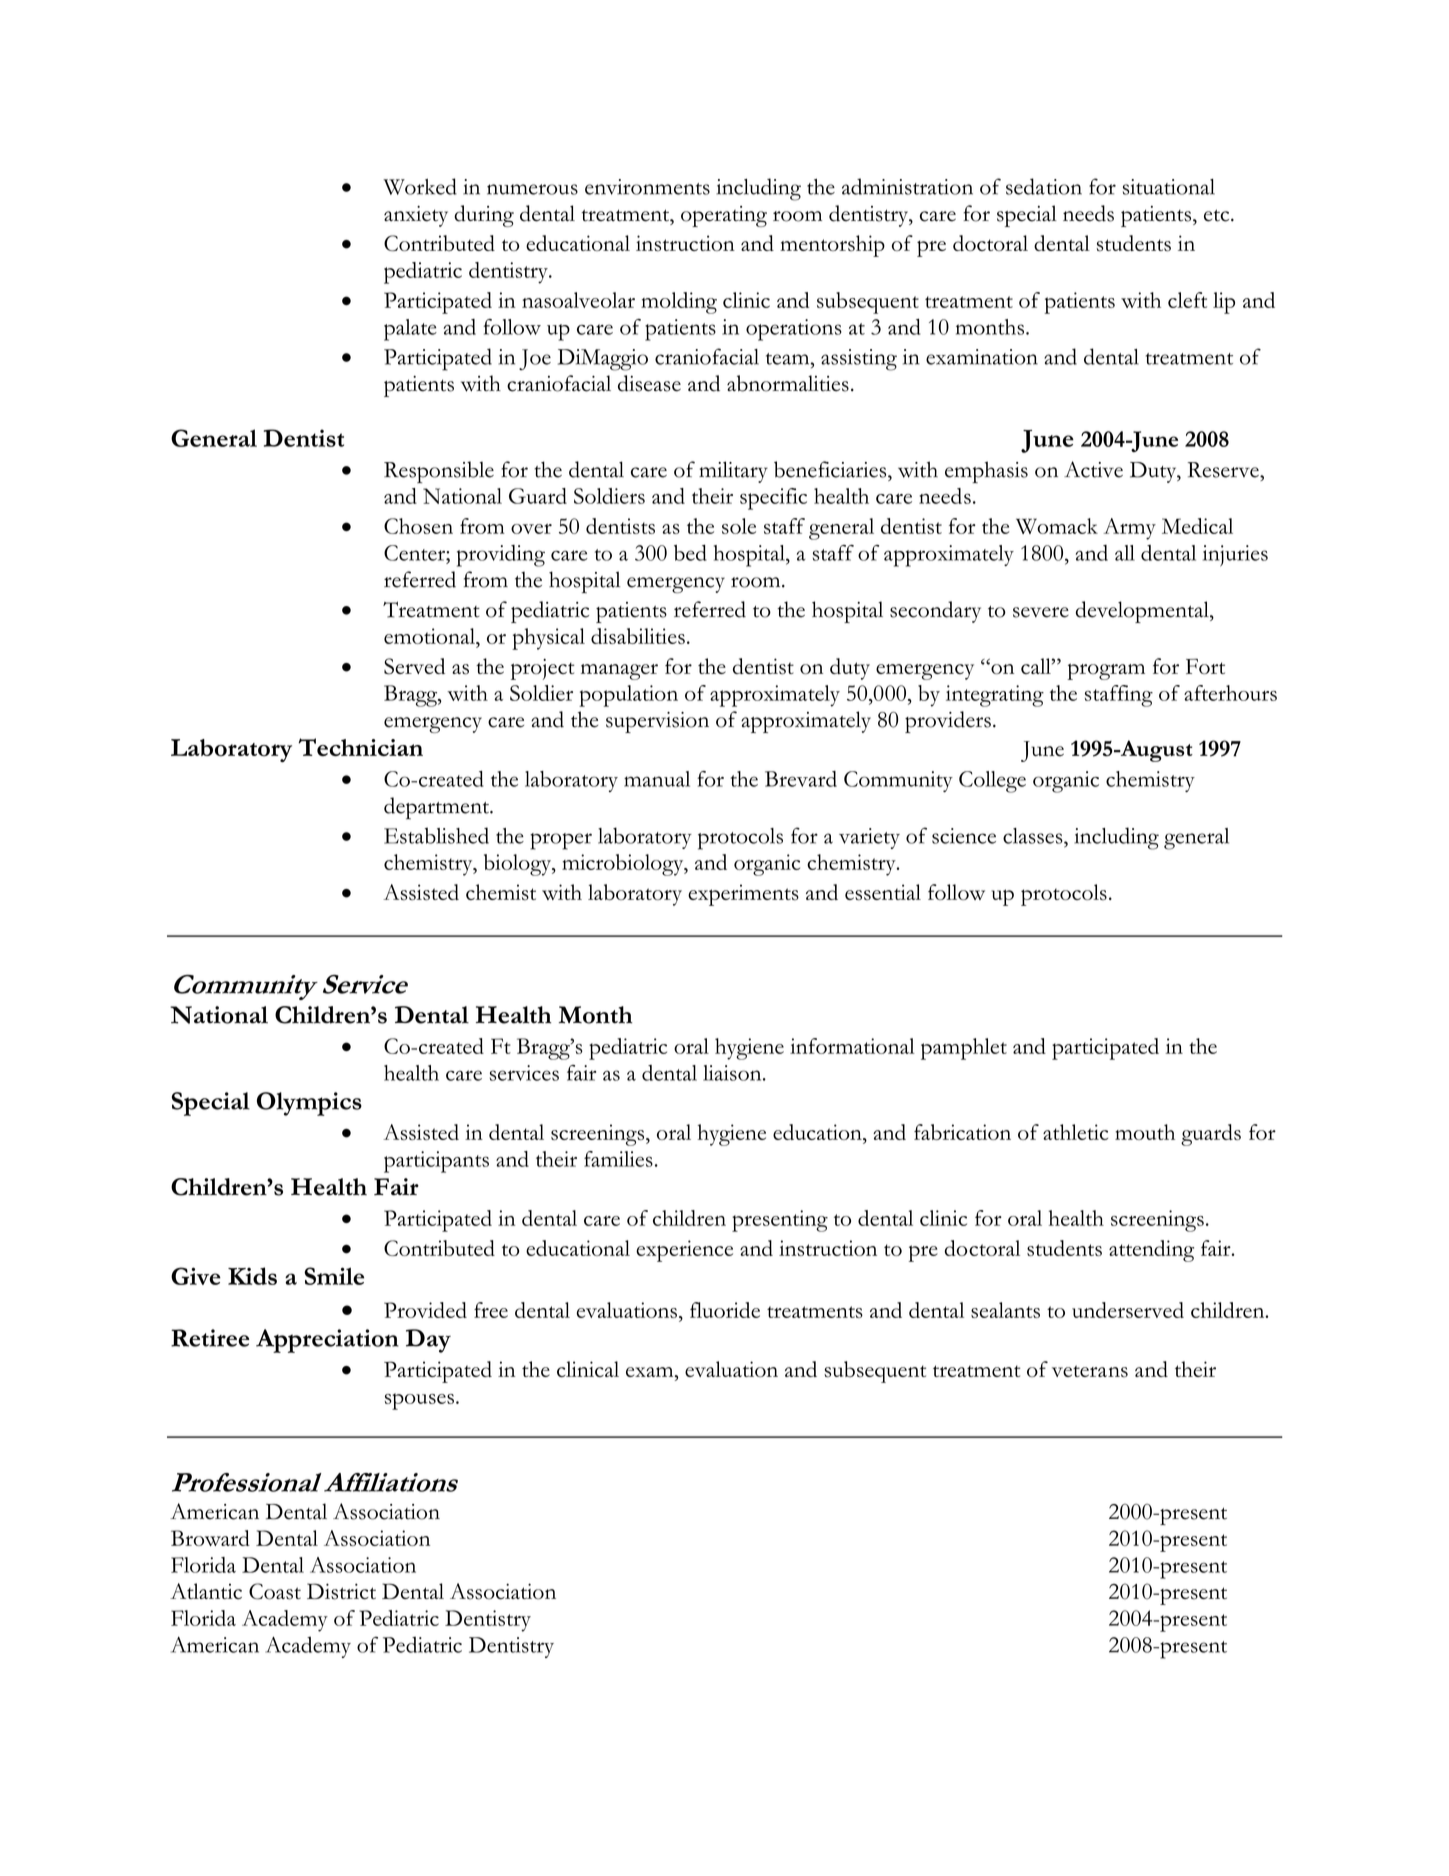 The width and height of the screenshot is (1449, 1876). Describe the element at coordinates (725, 1310) in the screenshot. I see `fluoride` at that location.
